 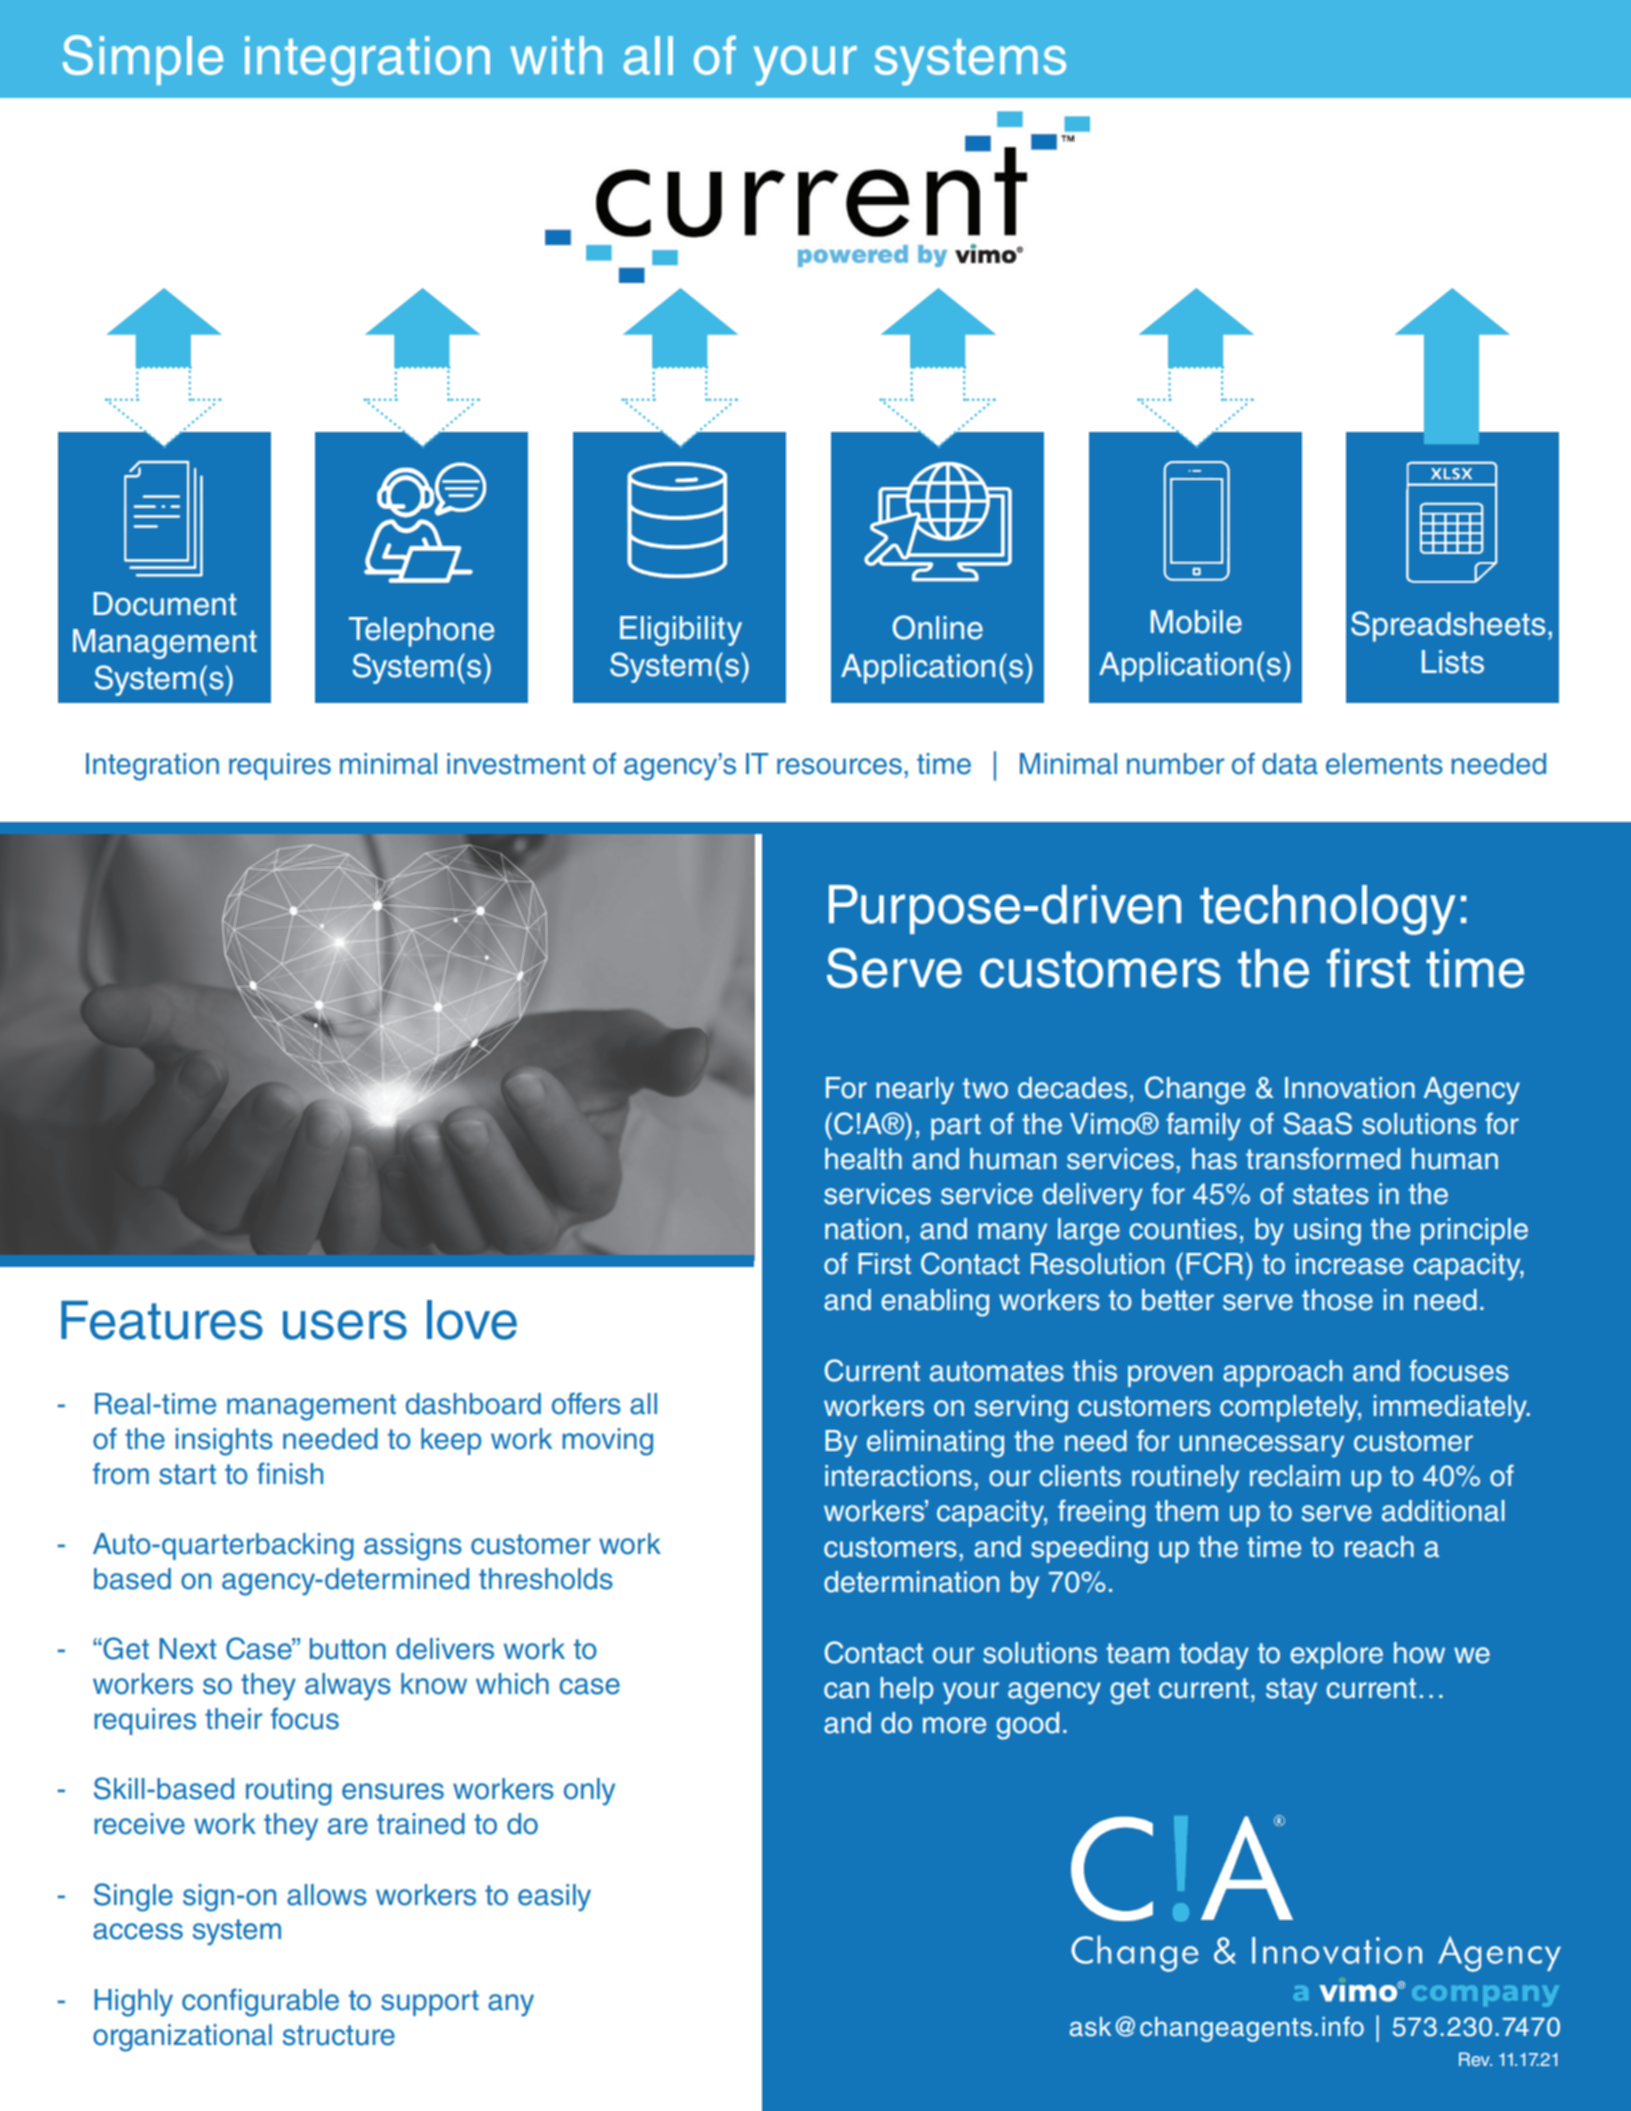 I want to click on users, so click(x=345, y=1325).
